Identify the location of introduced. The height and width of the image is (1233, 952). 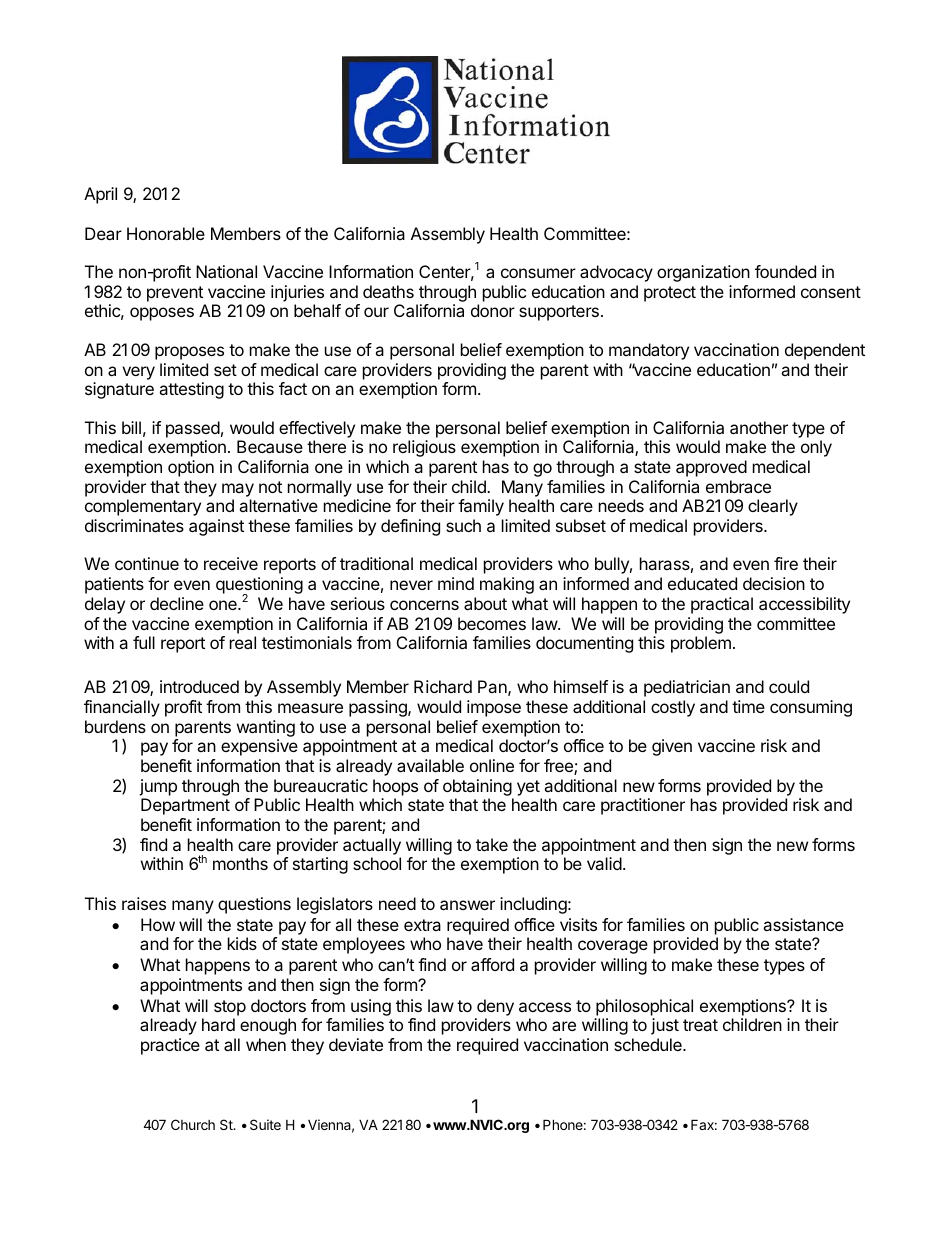
(199, 686).
